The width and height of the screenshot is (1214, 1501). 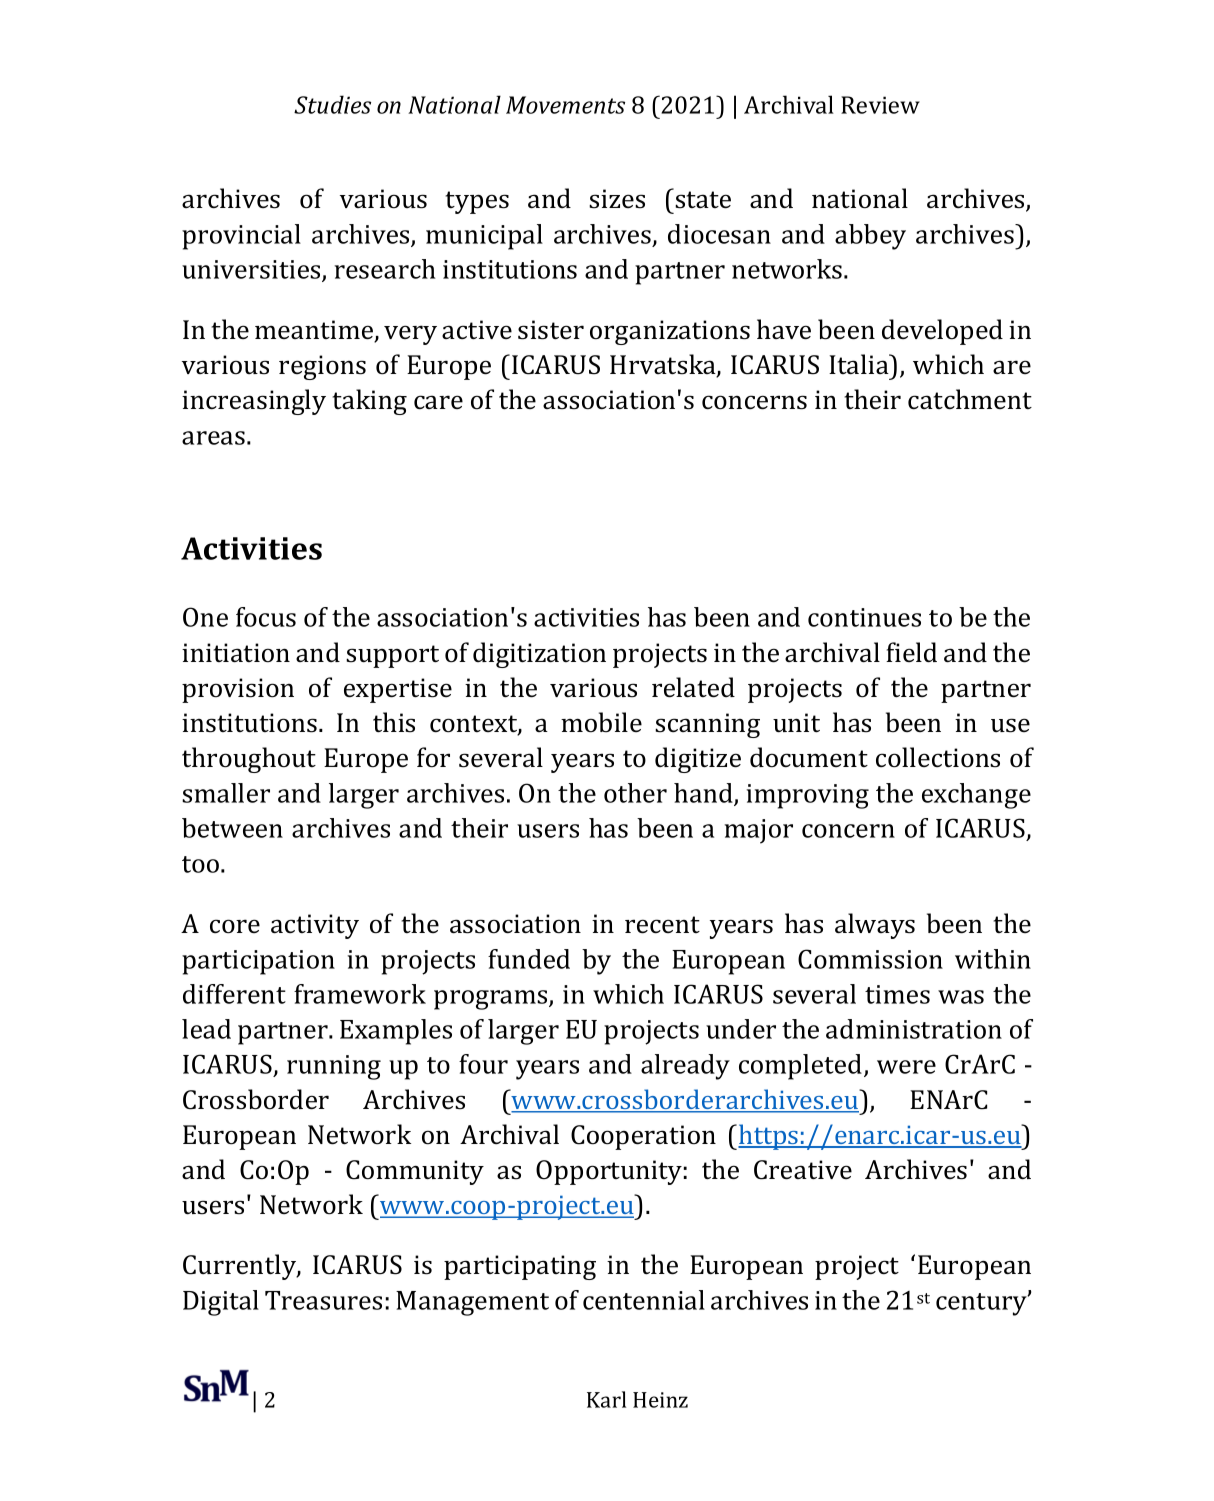 What do you see at coordinates (332, 104) in the screenshot?
I see `Studies` at bounding box center [332, 104].
